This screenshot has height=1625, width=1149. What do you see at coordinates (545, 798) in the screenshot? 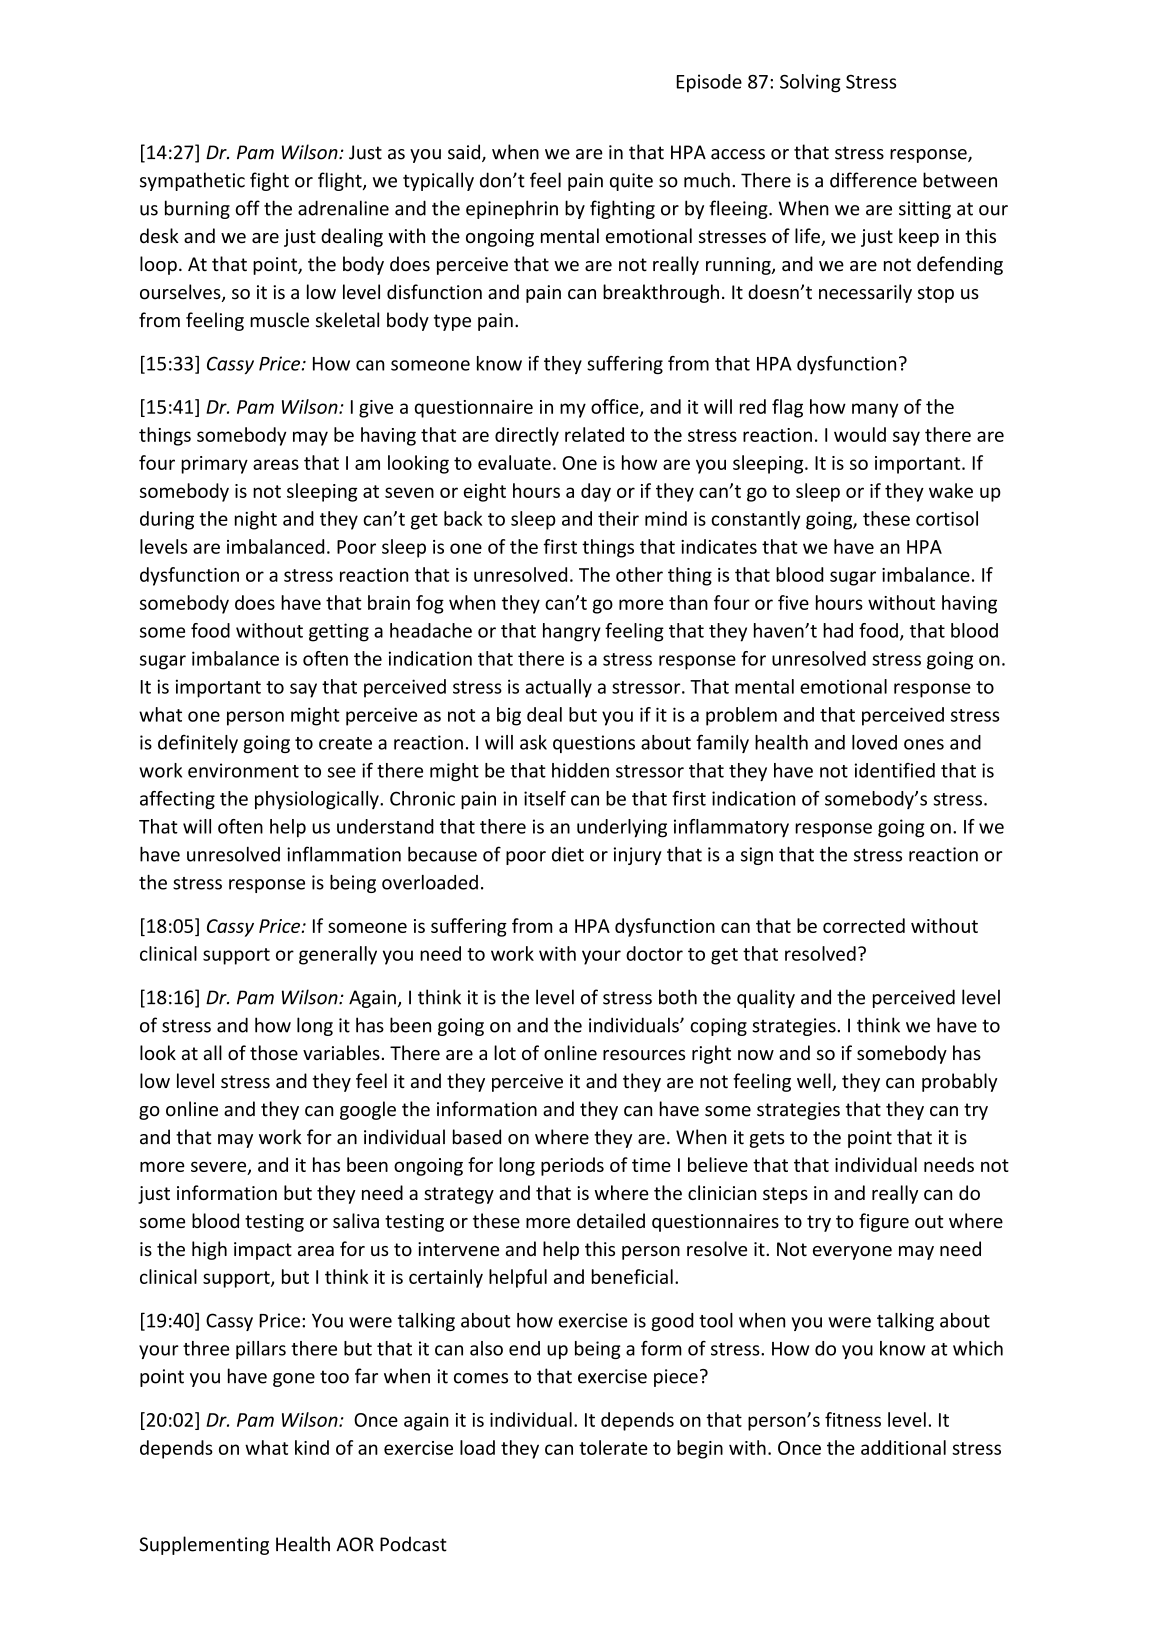
I see `itself` at bounding box center [545, 798].
